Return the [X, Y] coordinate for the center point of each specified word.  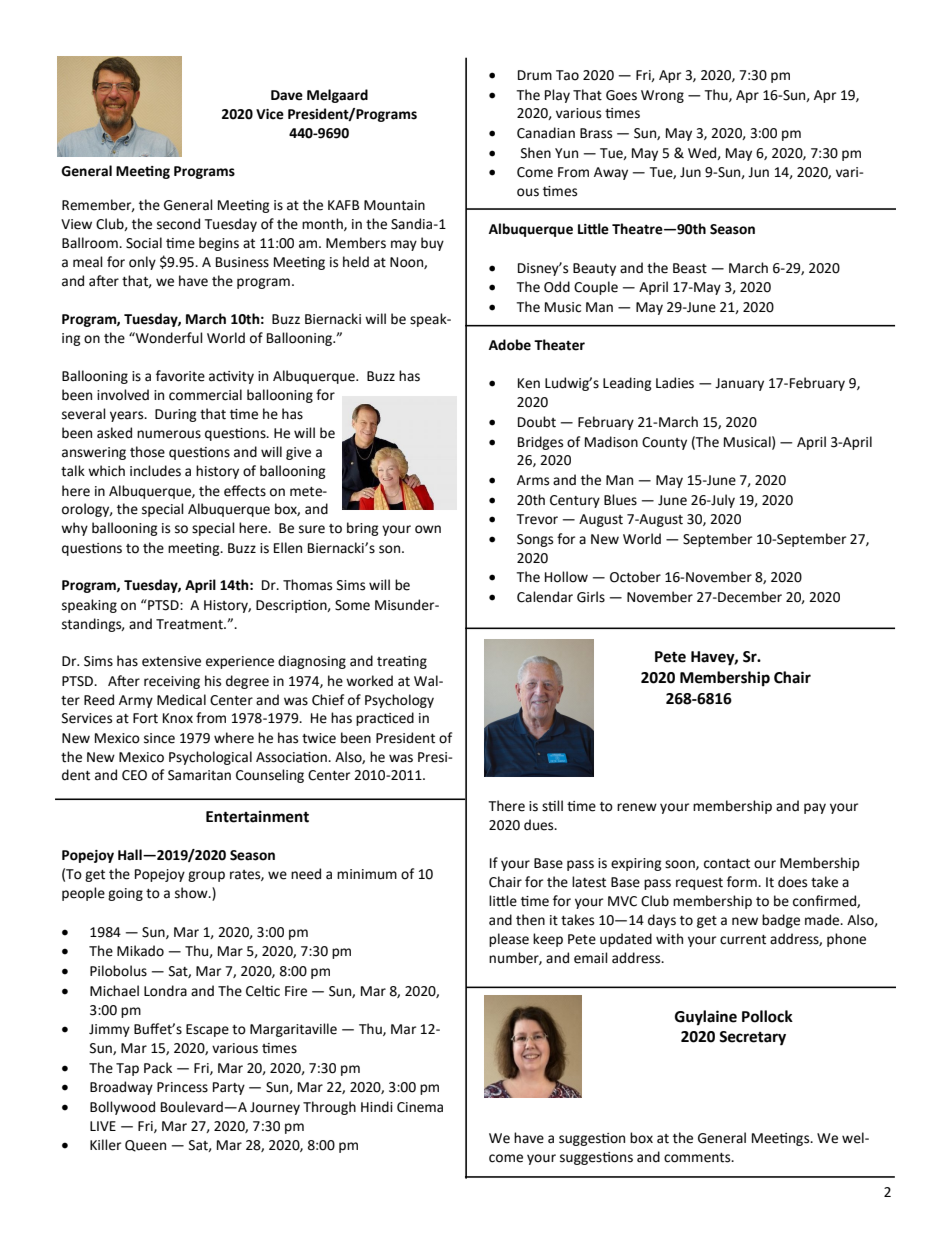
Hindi [377, 1107]
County [664, 443]
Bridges [540, 443]
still [552, 806]
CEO [134, 775]
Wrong [662, 96]
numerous [169, 434]
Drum [535, 75]
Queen [145, 1146]
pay [815, 808]
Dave [287, 95]
